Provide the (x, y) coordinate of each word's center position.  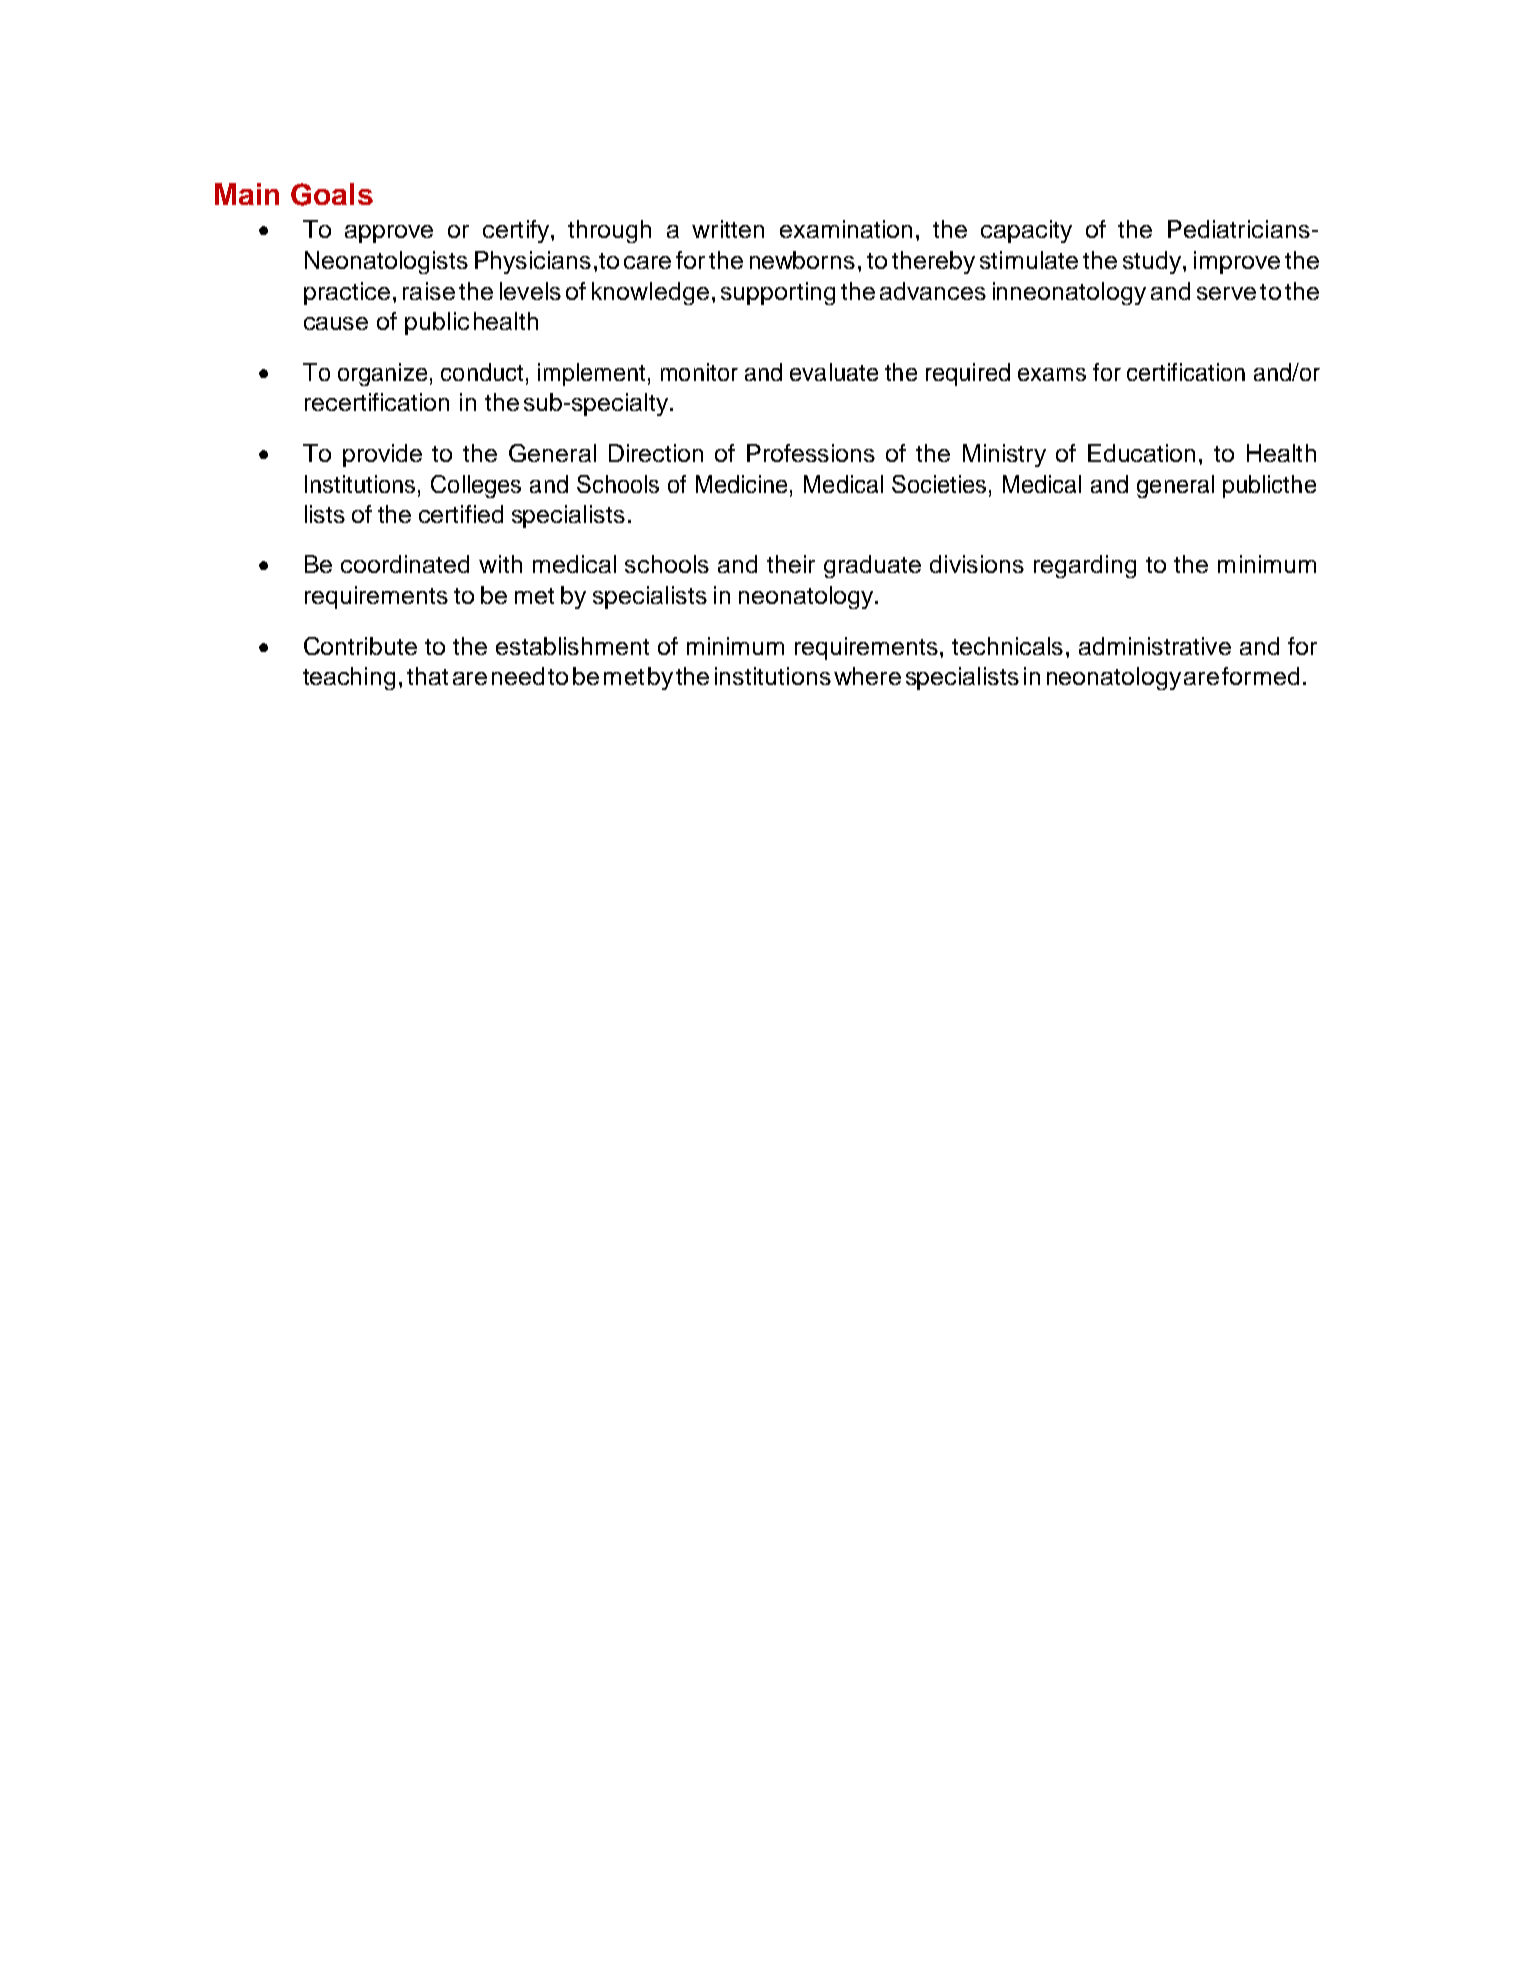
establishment (572, 646)
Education (1141, 453)
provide (382, 455)
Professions (811, 453)
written (728, 229)
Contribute (360, 646)
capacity (1026, 231)
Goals (332, 194)
